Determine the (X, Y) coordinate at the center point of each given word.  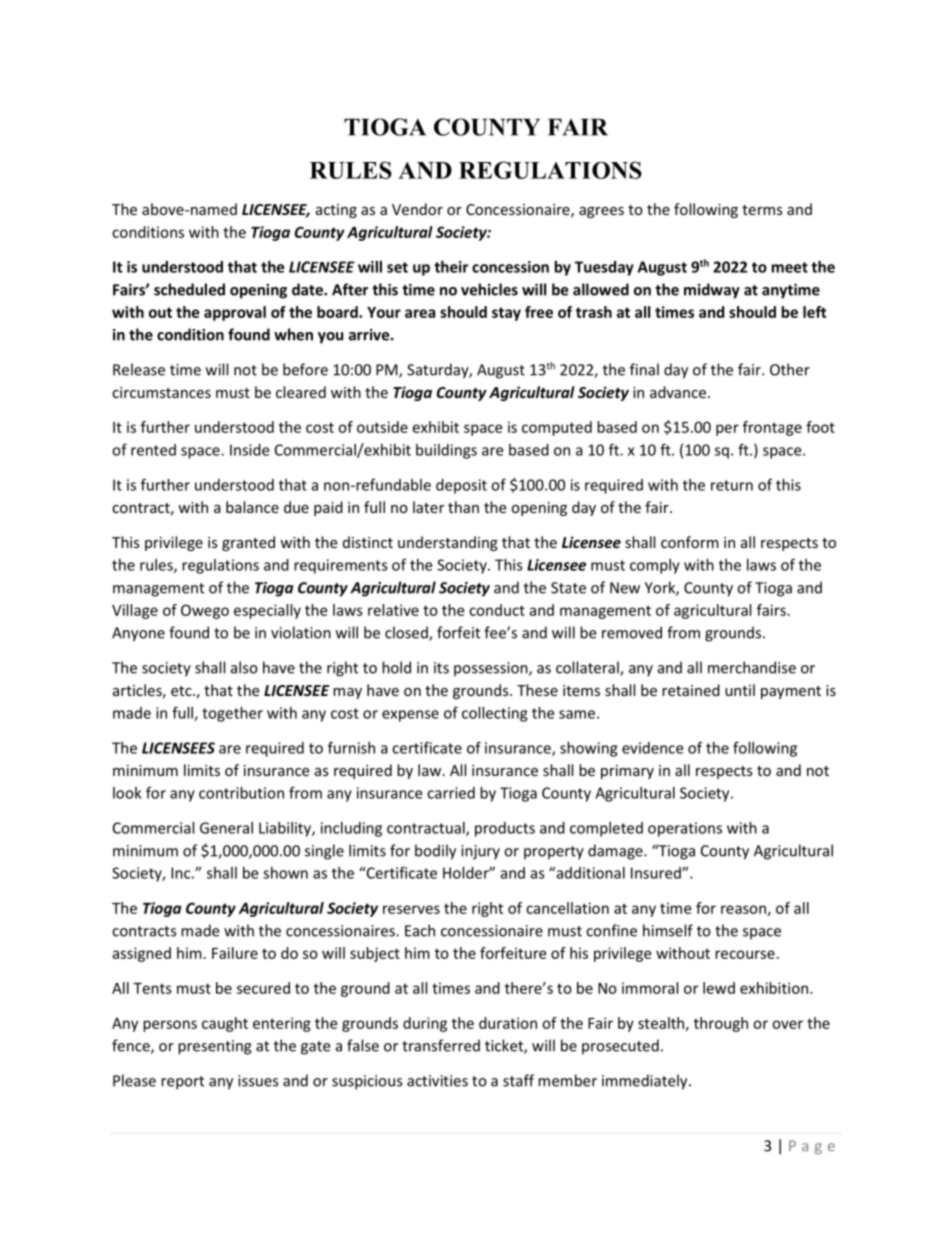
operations (685, 829)
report (182, 1083)
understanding (448, 543)
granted (248, 543)
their (451, 267)
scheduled (189, 289)
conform (690, 542)
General (226, 828)
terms (762, 210)
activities (437, 1081)
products (505, 829)
